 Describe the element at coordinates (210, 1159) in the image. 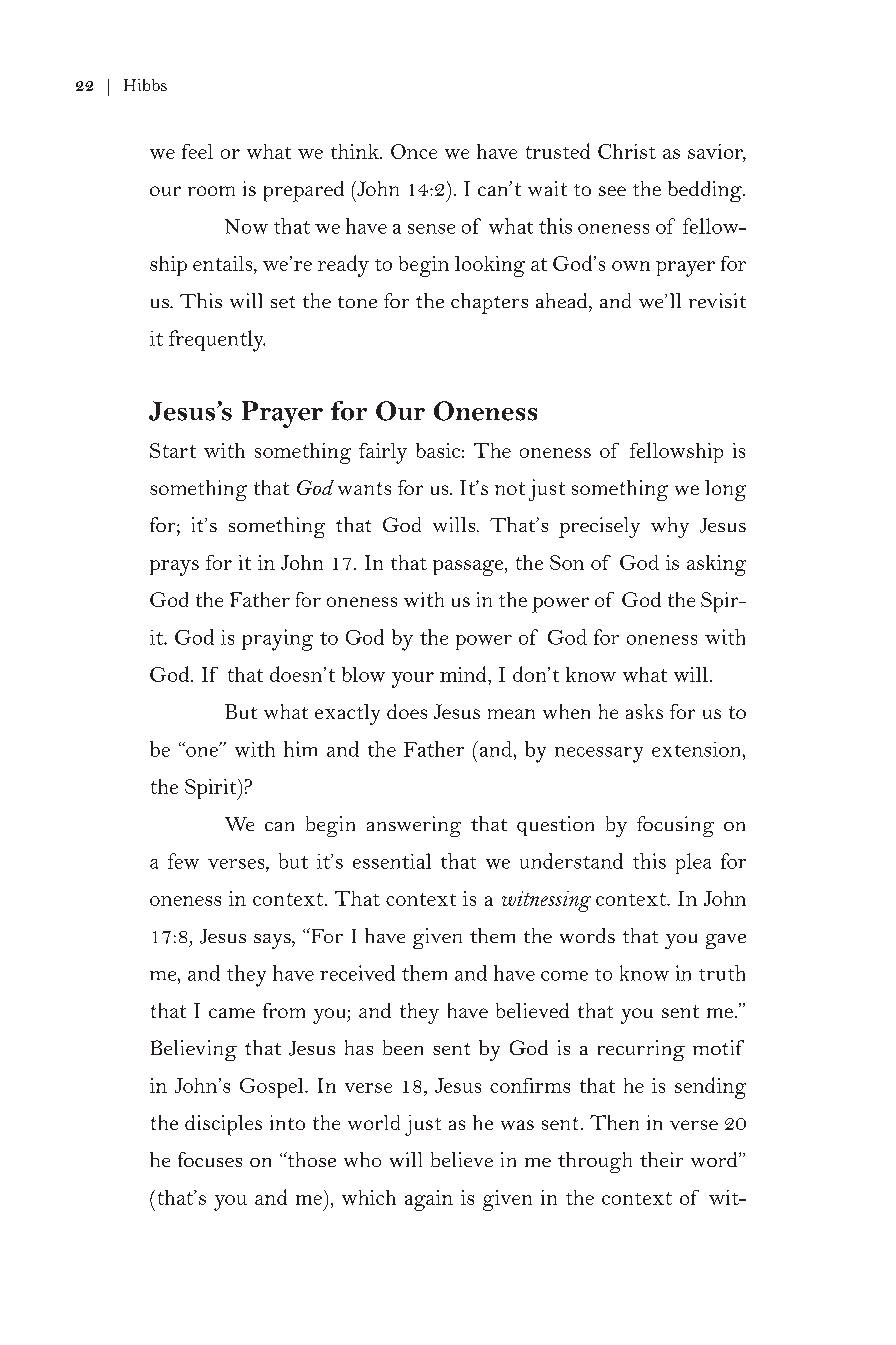

I see `focuses` at that location.
